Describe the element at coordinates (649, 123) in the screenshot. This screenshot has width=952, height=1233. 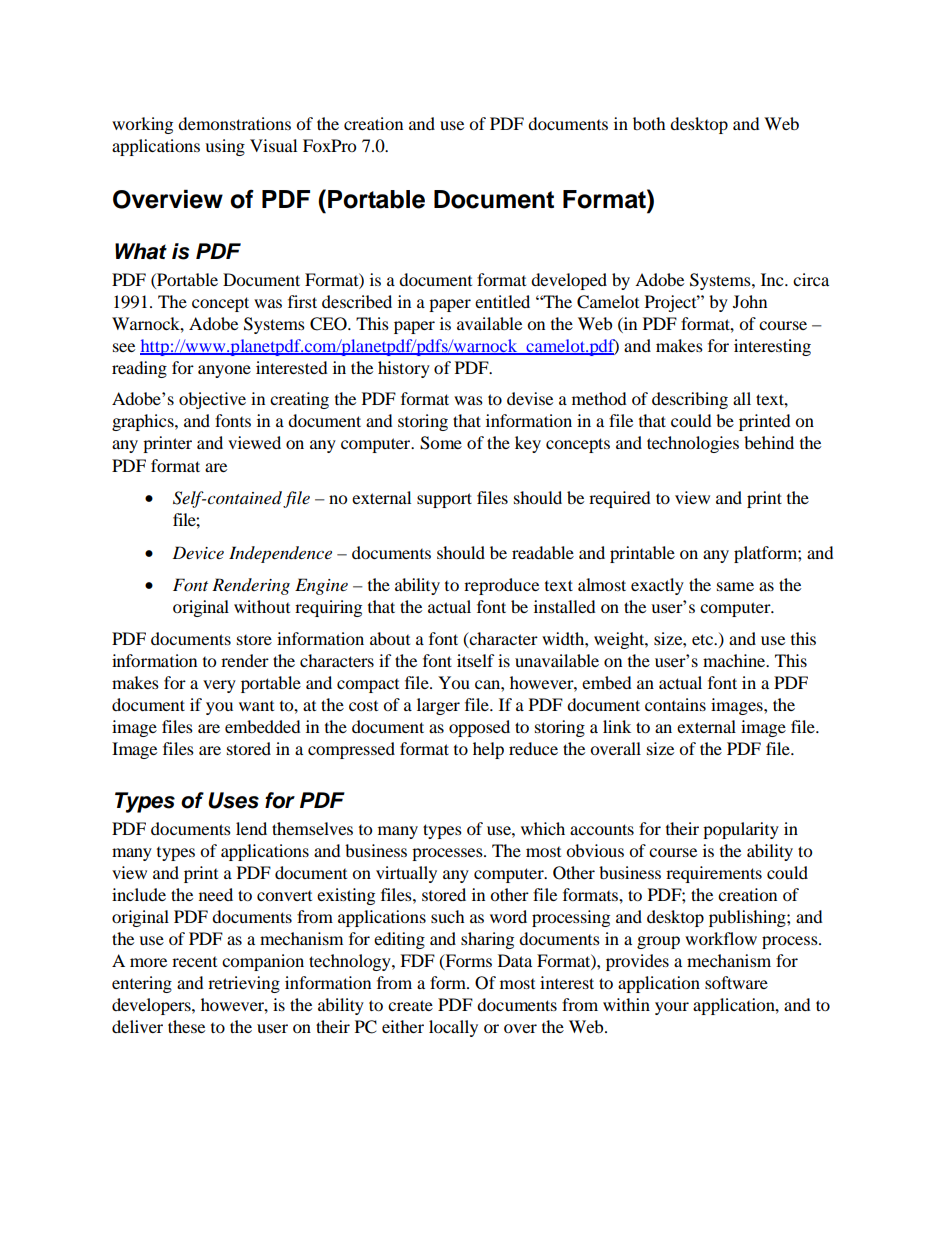
I see `both` at that location.
